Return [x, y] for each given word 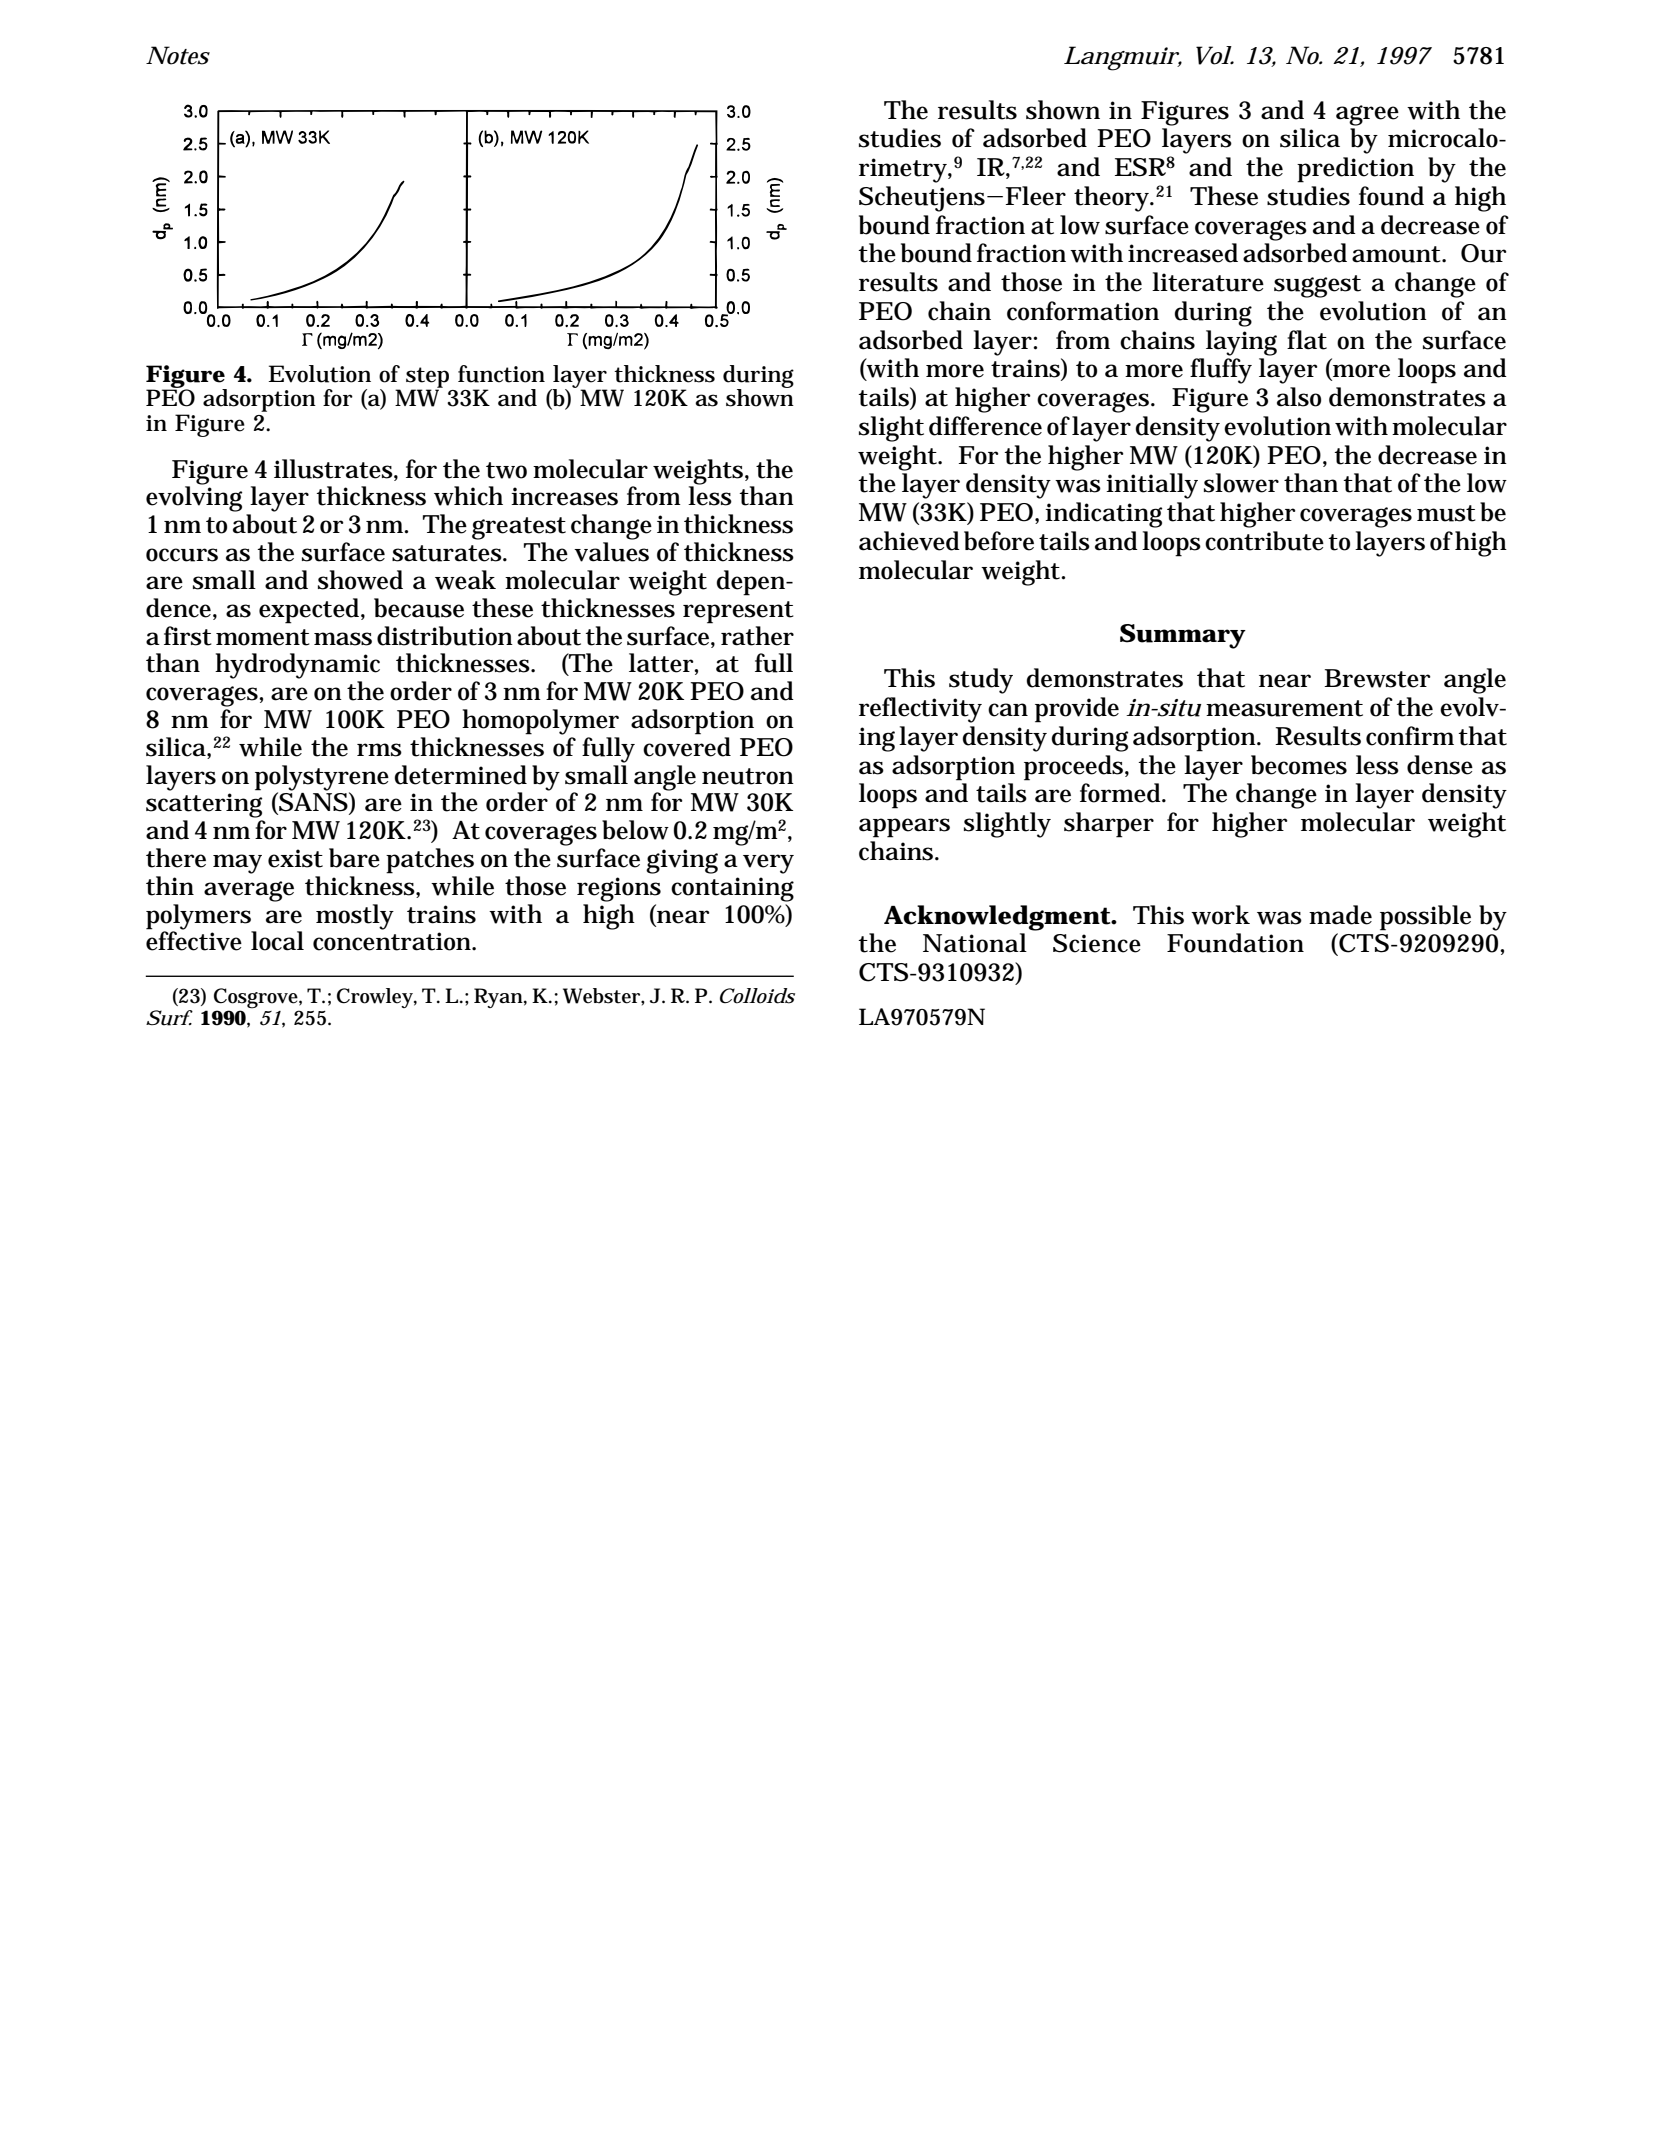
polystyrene [322, 778]
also [1299, 397]
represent [738, 612]
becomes [1299, 765]
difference [985, 426]
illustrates [333, 469]
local [277, 941]
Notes [178, 55]
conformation [1083, 311]
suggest [1317, 286]
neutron [748, 776]
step [427, 378]
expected [309, 611]
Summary [1183, 636]
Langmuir [1121, 58]
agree [1367, 115]
